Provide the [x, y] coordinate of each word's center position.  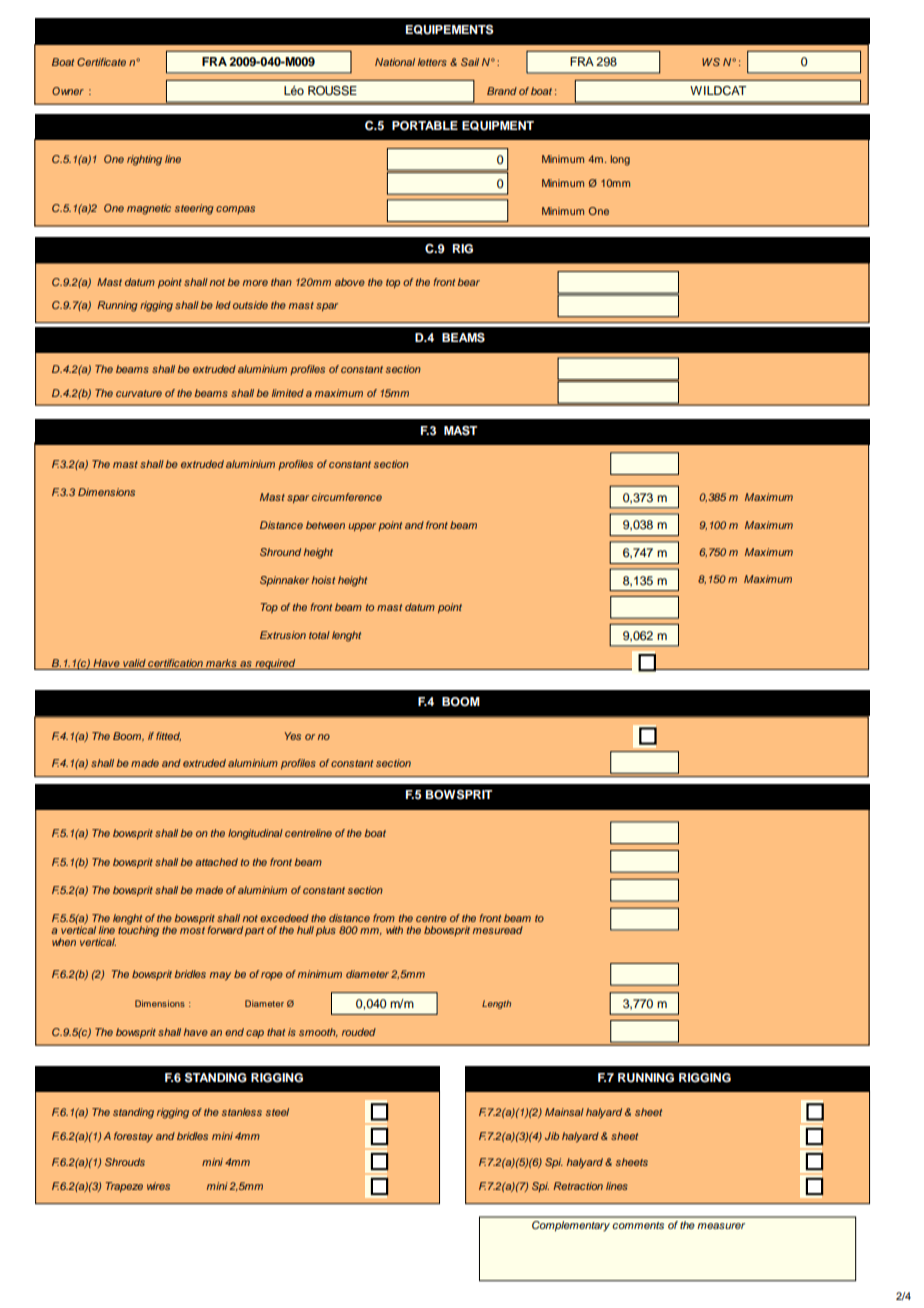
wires [158, 1186]
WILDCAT [718, 91]
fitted [168, 737]
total [319, 635]
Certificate [101, 62]
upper [362, 527]
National [395, 62]
